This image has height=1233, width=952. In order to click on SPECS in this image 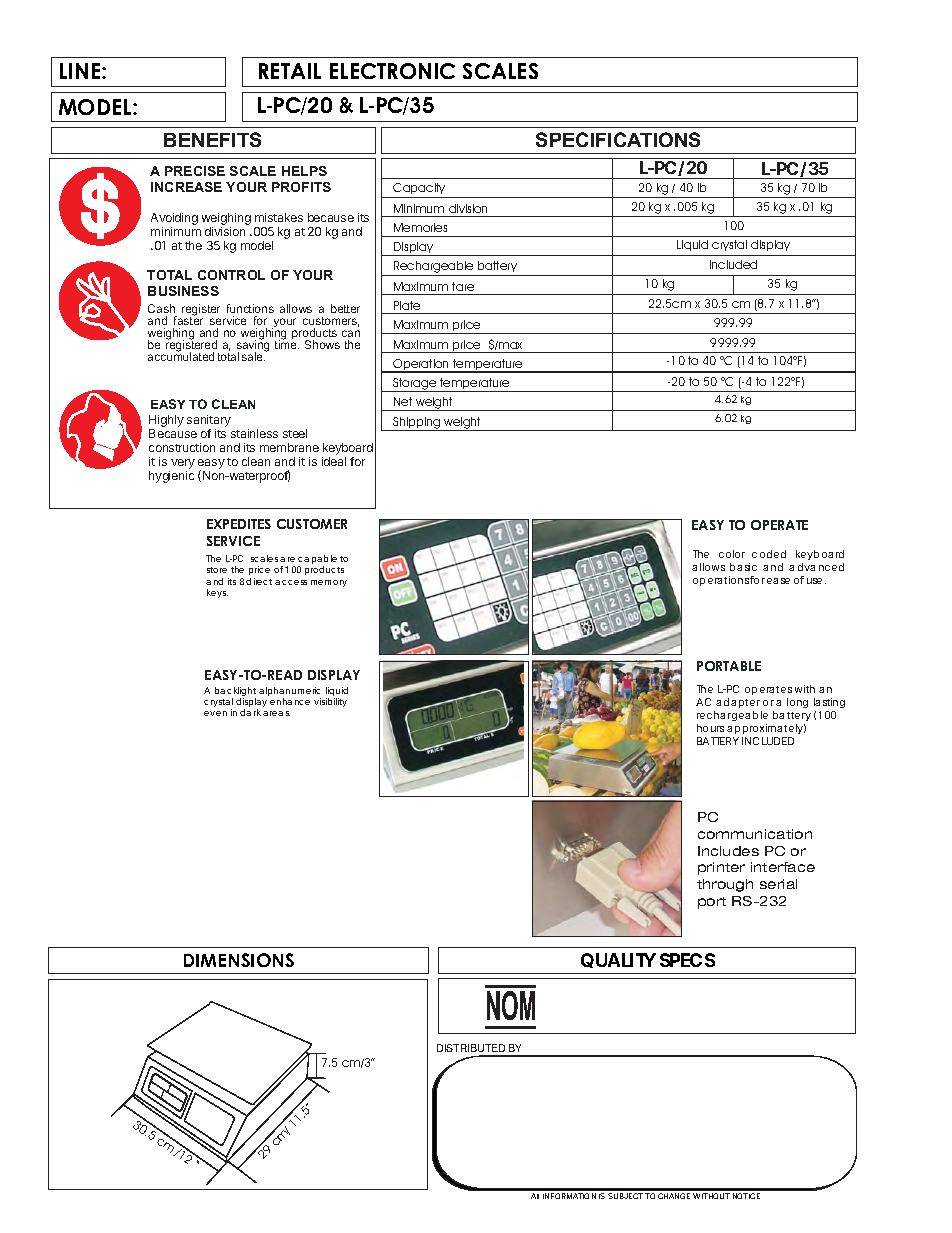, I will do `click(687, 960)`.
